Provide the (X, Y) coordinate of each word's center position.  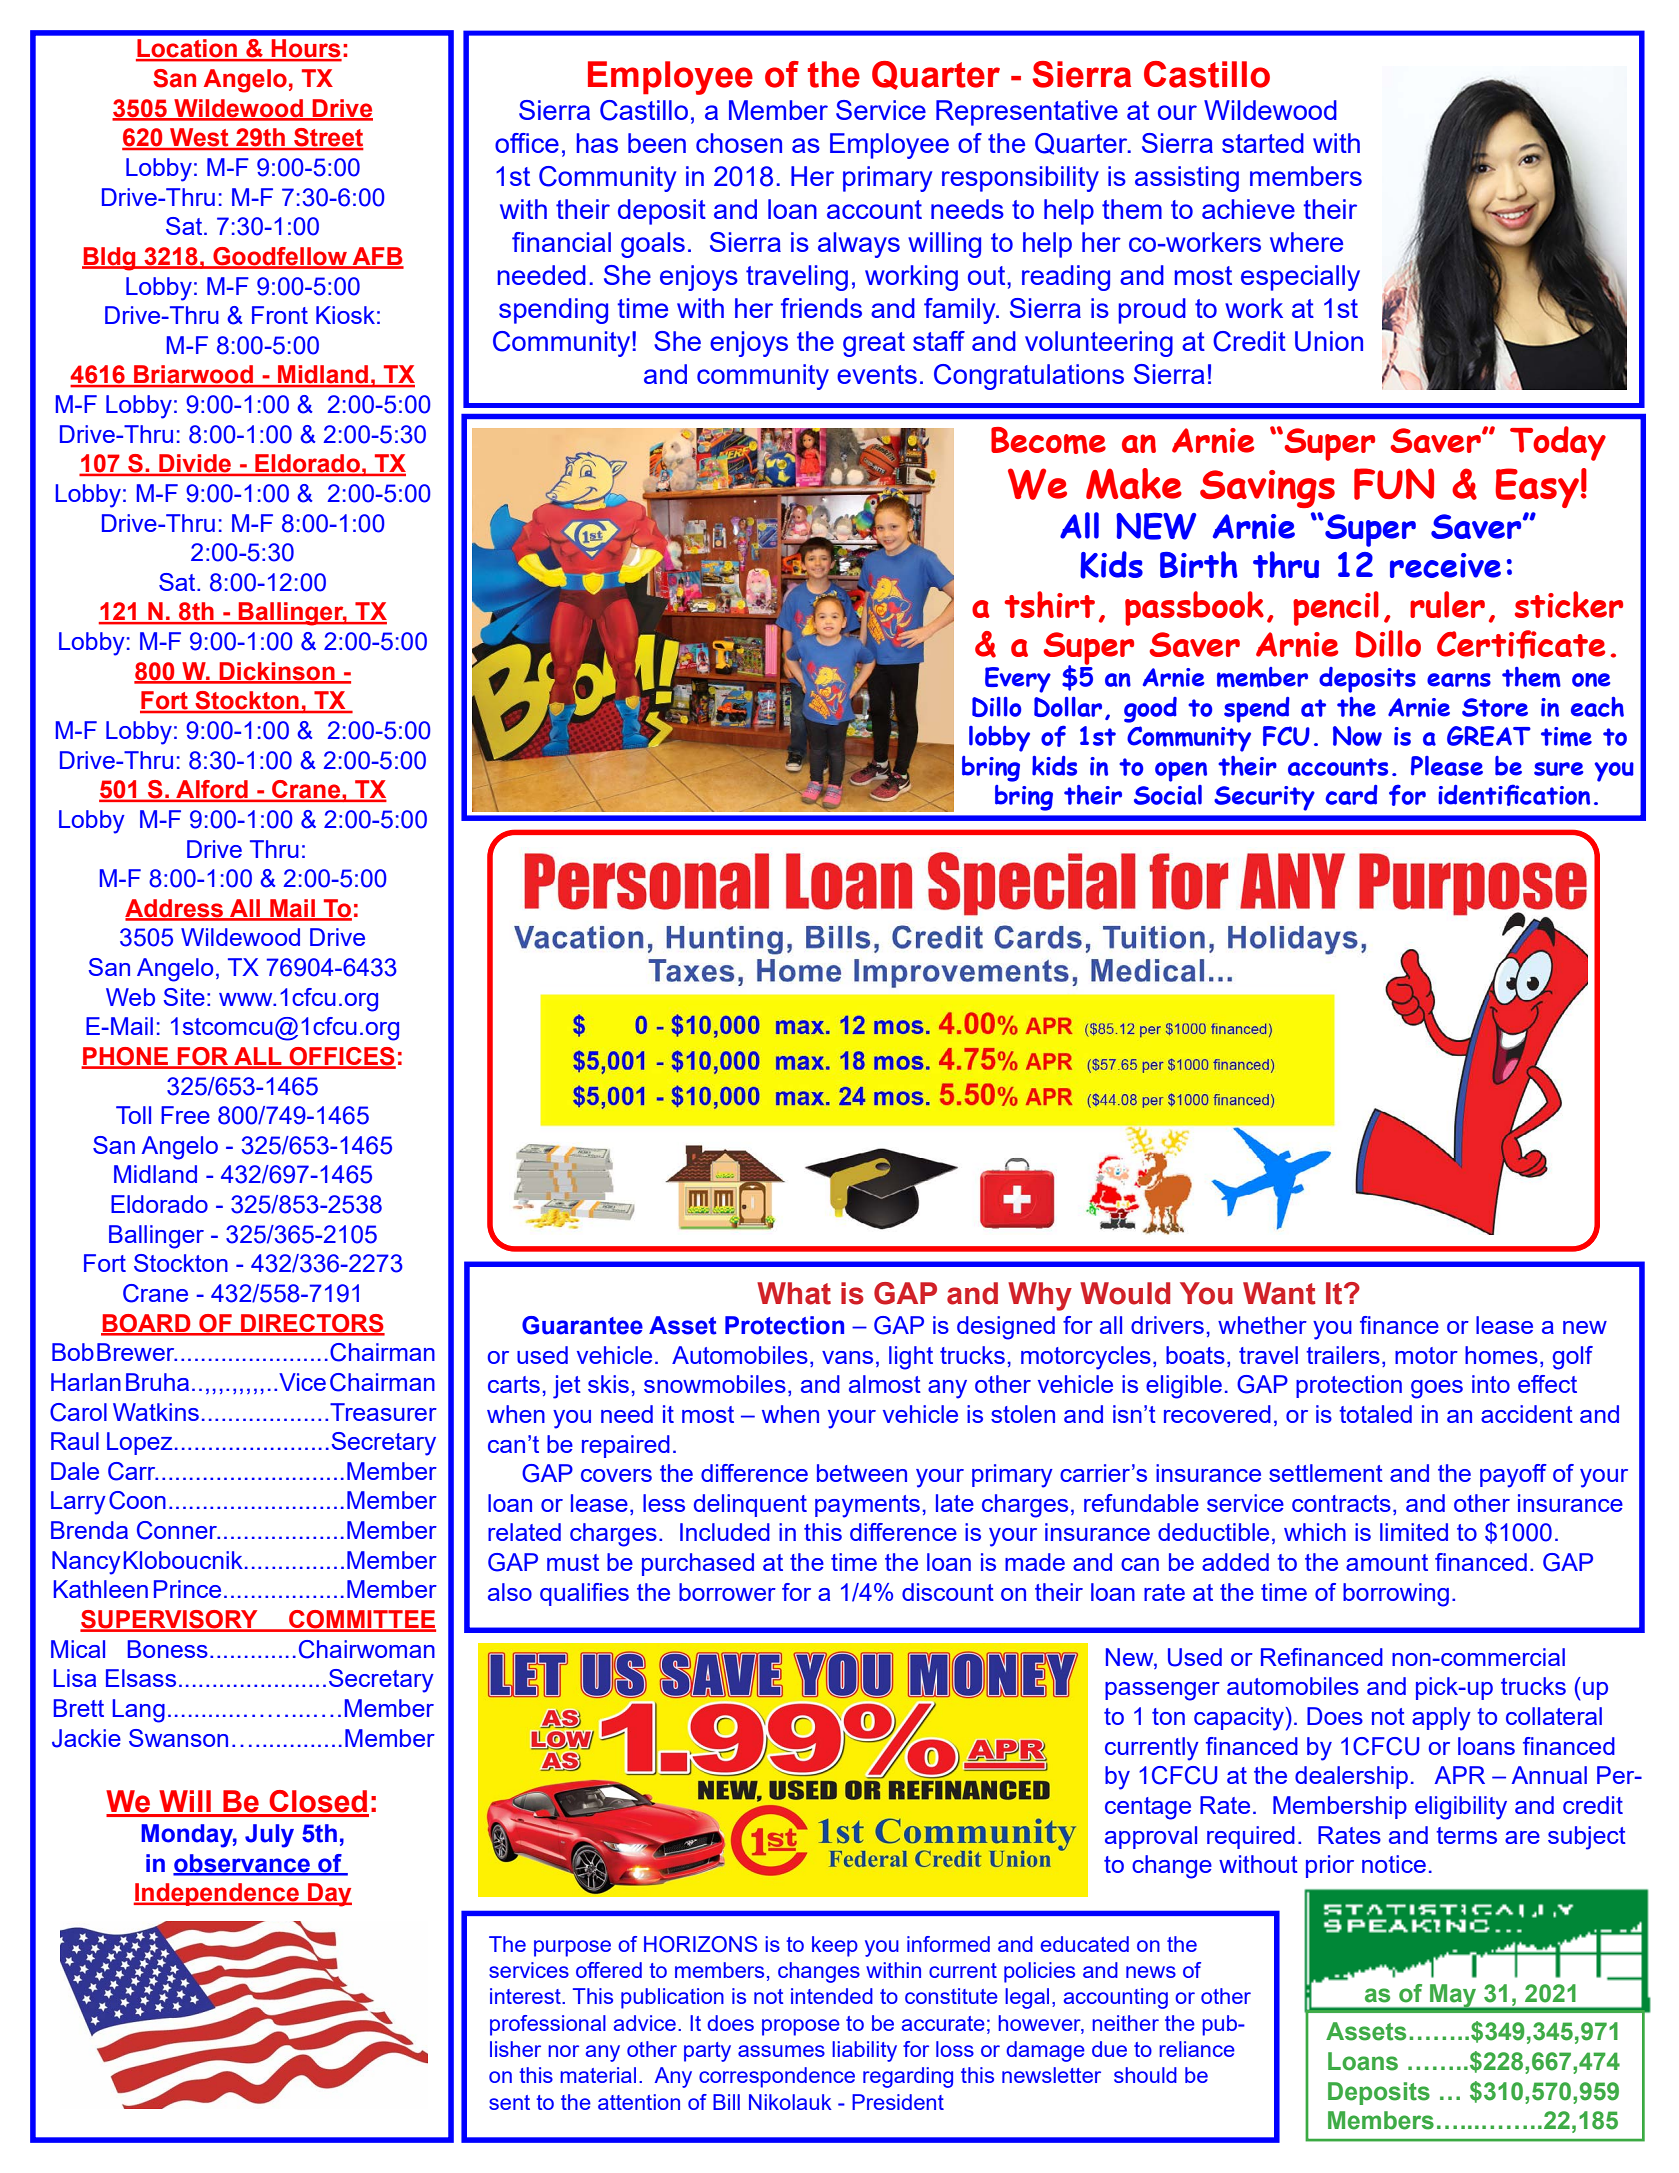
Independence (217, 1894)
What (794, 1293)
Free (185, 1115)
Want (1279, 1293)
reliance (1197, 2049)
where (1306, 242)
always (859, 245)
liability (864, 2051)
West (199, 138)
